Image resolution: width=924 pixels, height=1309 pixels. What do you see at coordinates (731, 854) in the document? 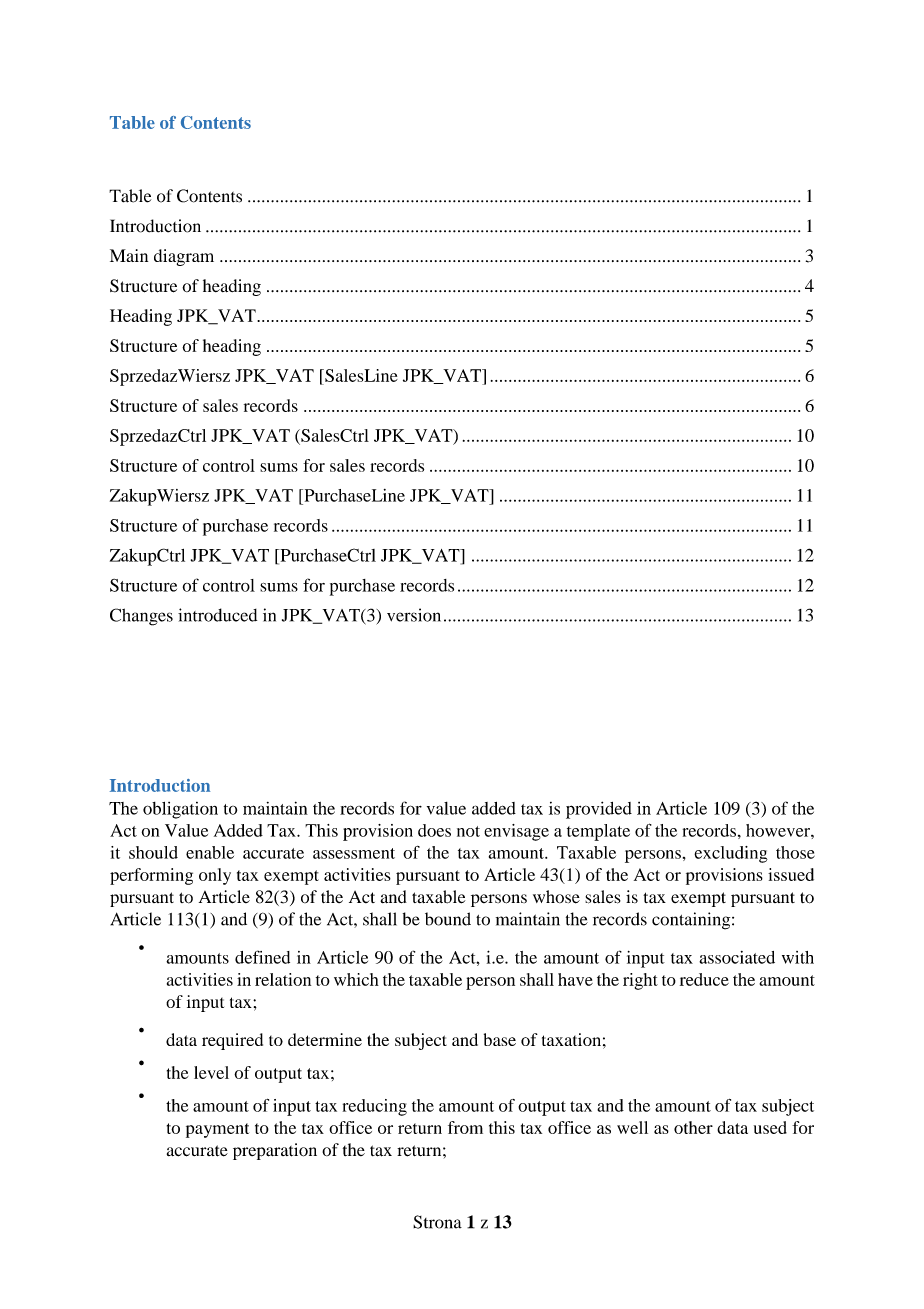
I see `excluding` at bounding box center [731, 854].
